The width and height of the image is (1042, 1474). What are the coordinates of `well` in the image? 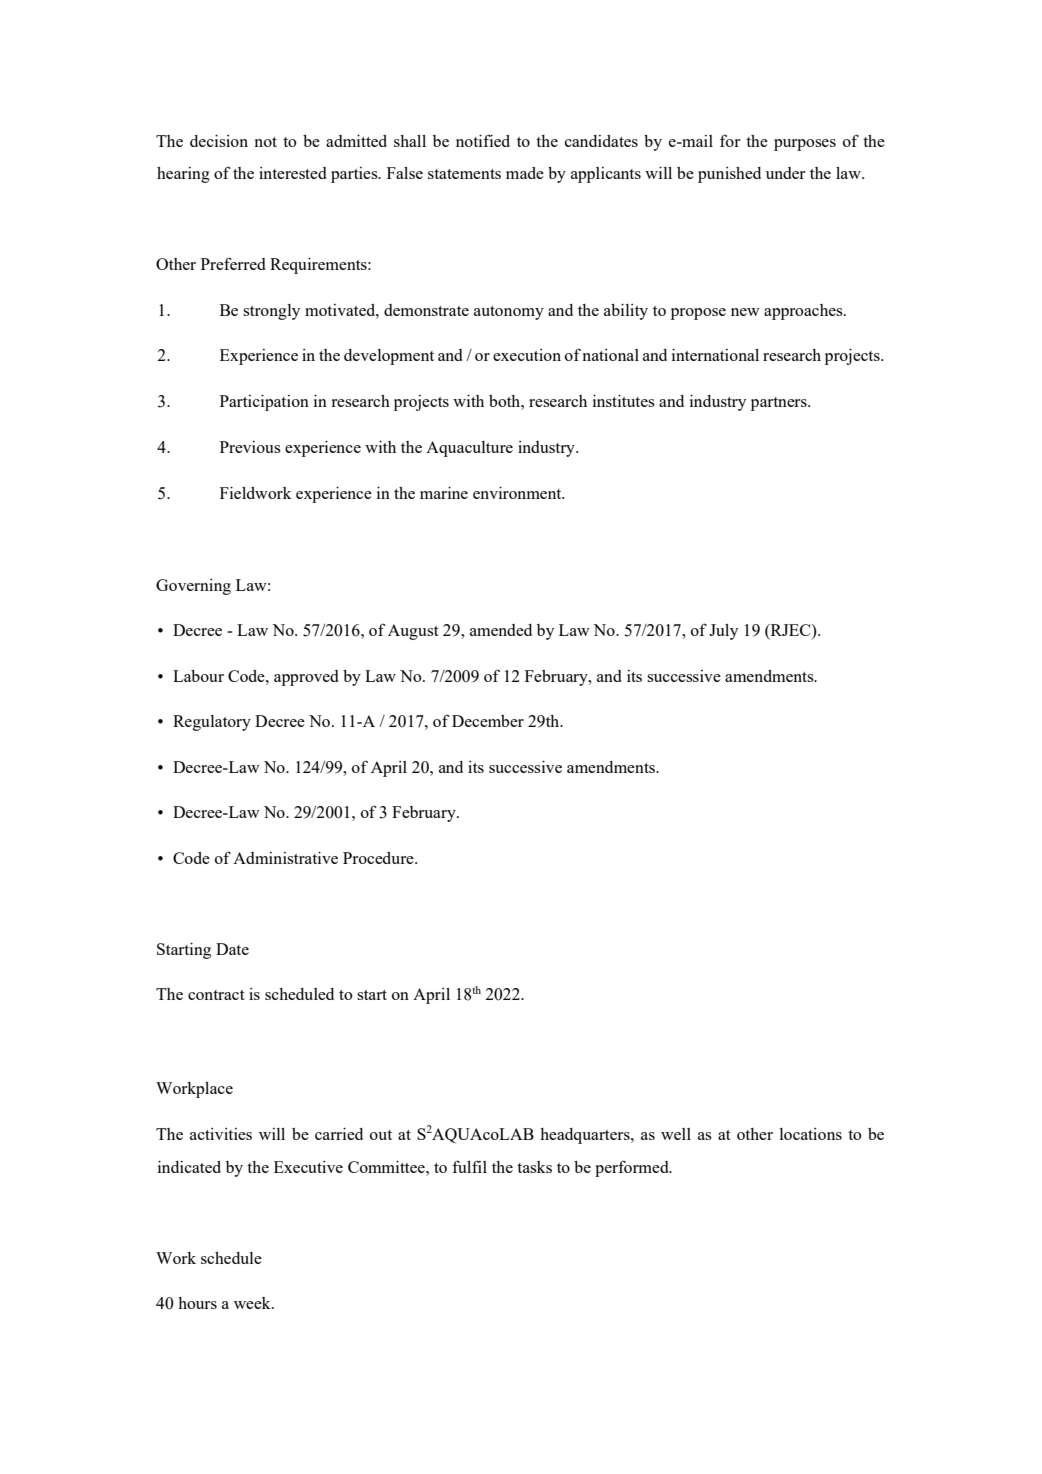 It's located at (676, 1134).
